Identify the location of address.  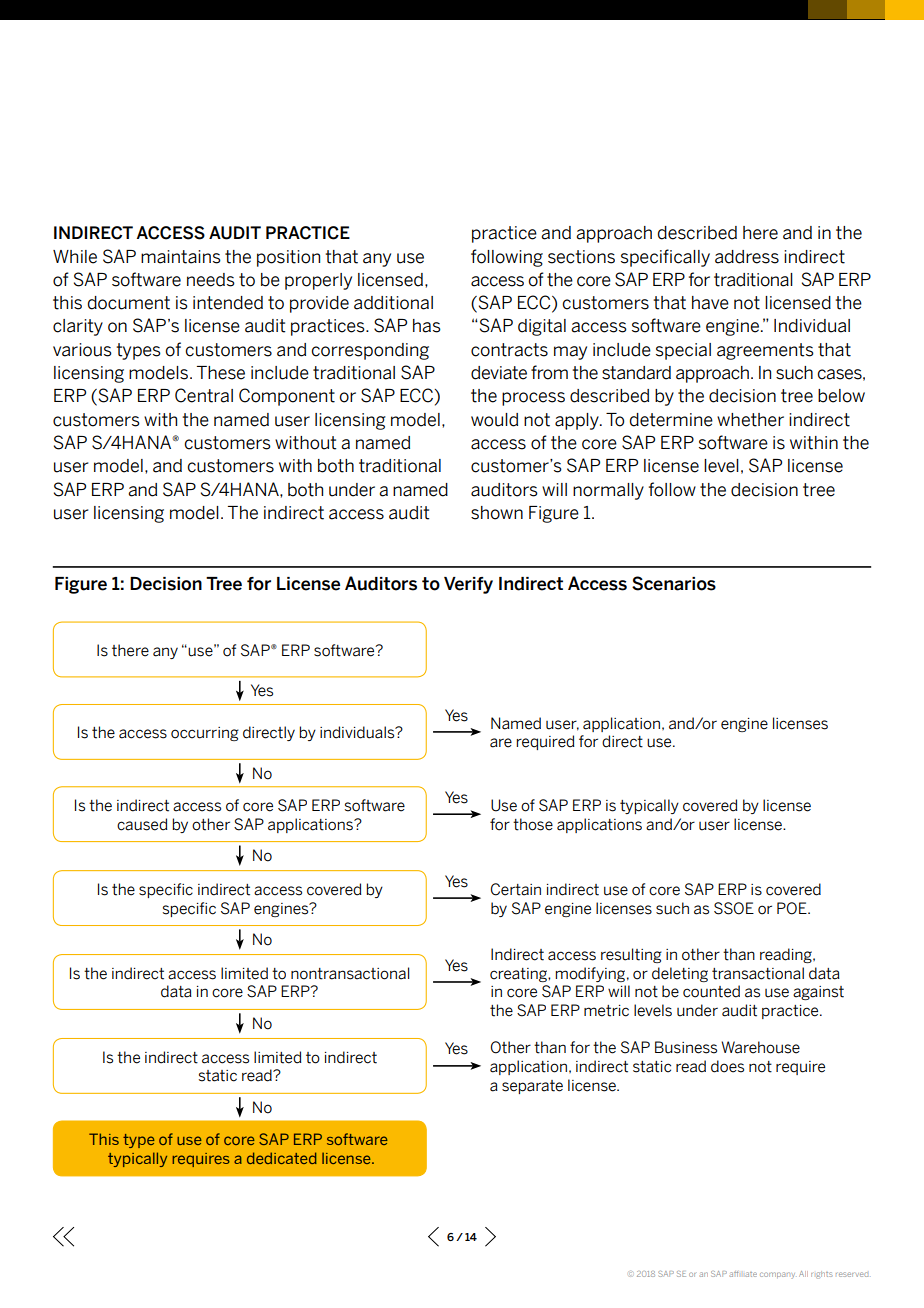
(747, 257).
